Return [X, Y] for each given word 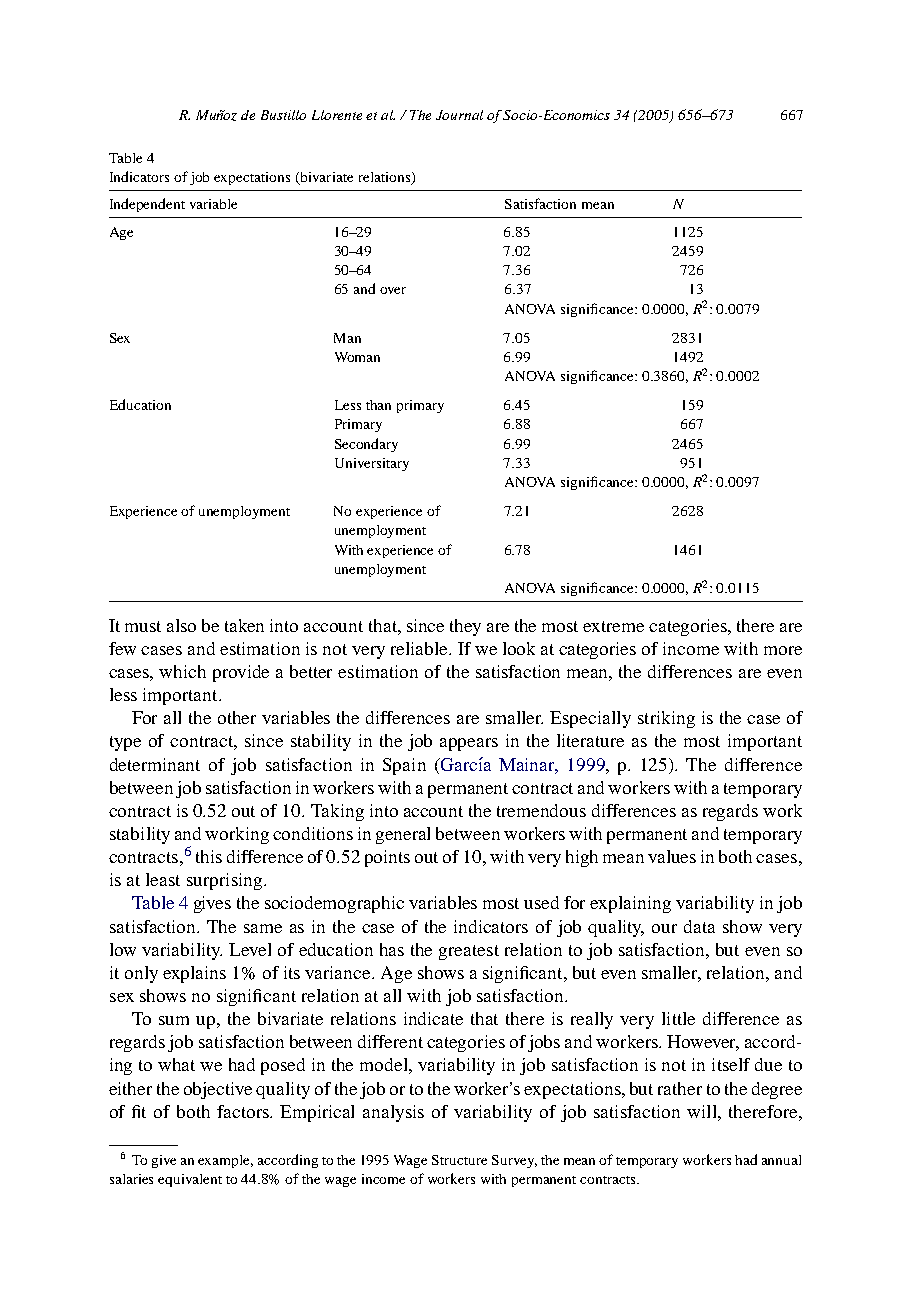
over [393, 290]
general [403, 835]
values [672, 856]
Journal [459, 115]
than [378, 405]
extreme [613, 626]
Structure [459, 1160]
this [209, 856]
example [225, 1161]
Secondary [366, 445]
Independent [147, 205]
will [703, 1111]
